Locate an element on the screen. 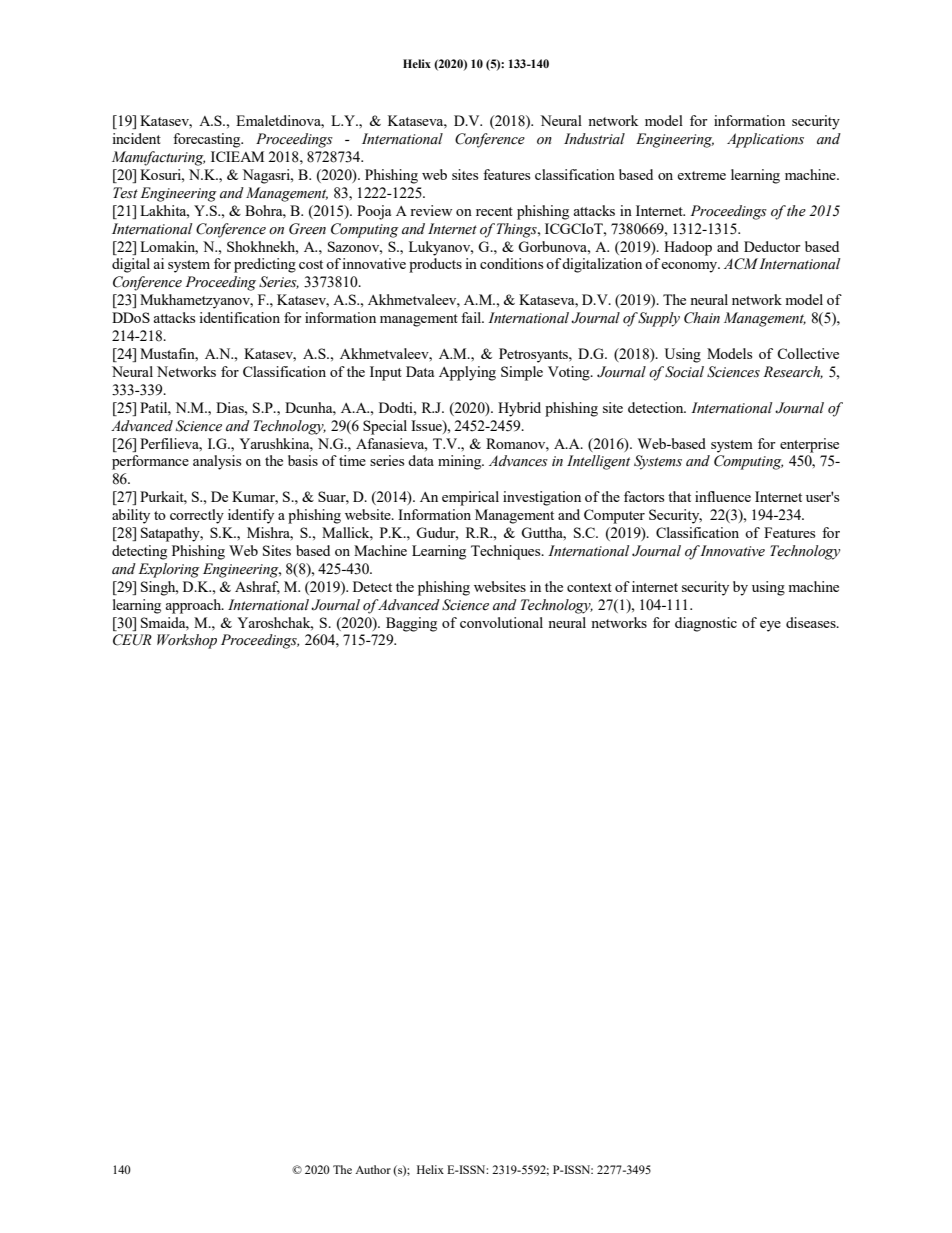 Image resolution: width=952 pixels, height=1233 pixels. diagnostic is located at coordinates (706, 624).
